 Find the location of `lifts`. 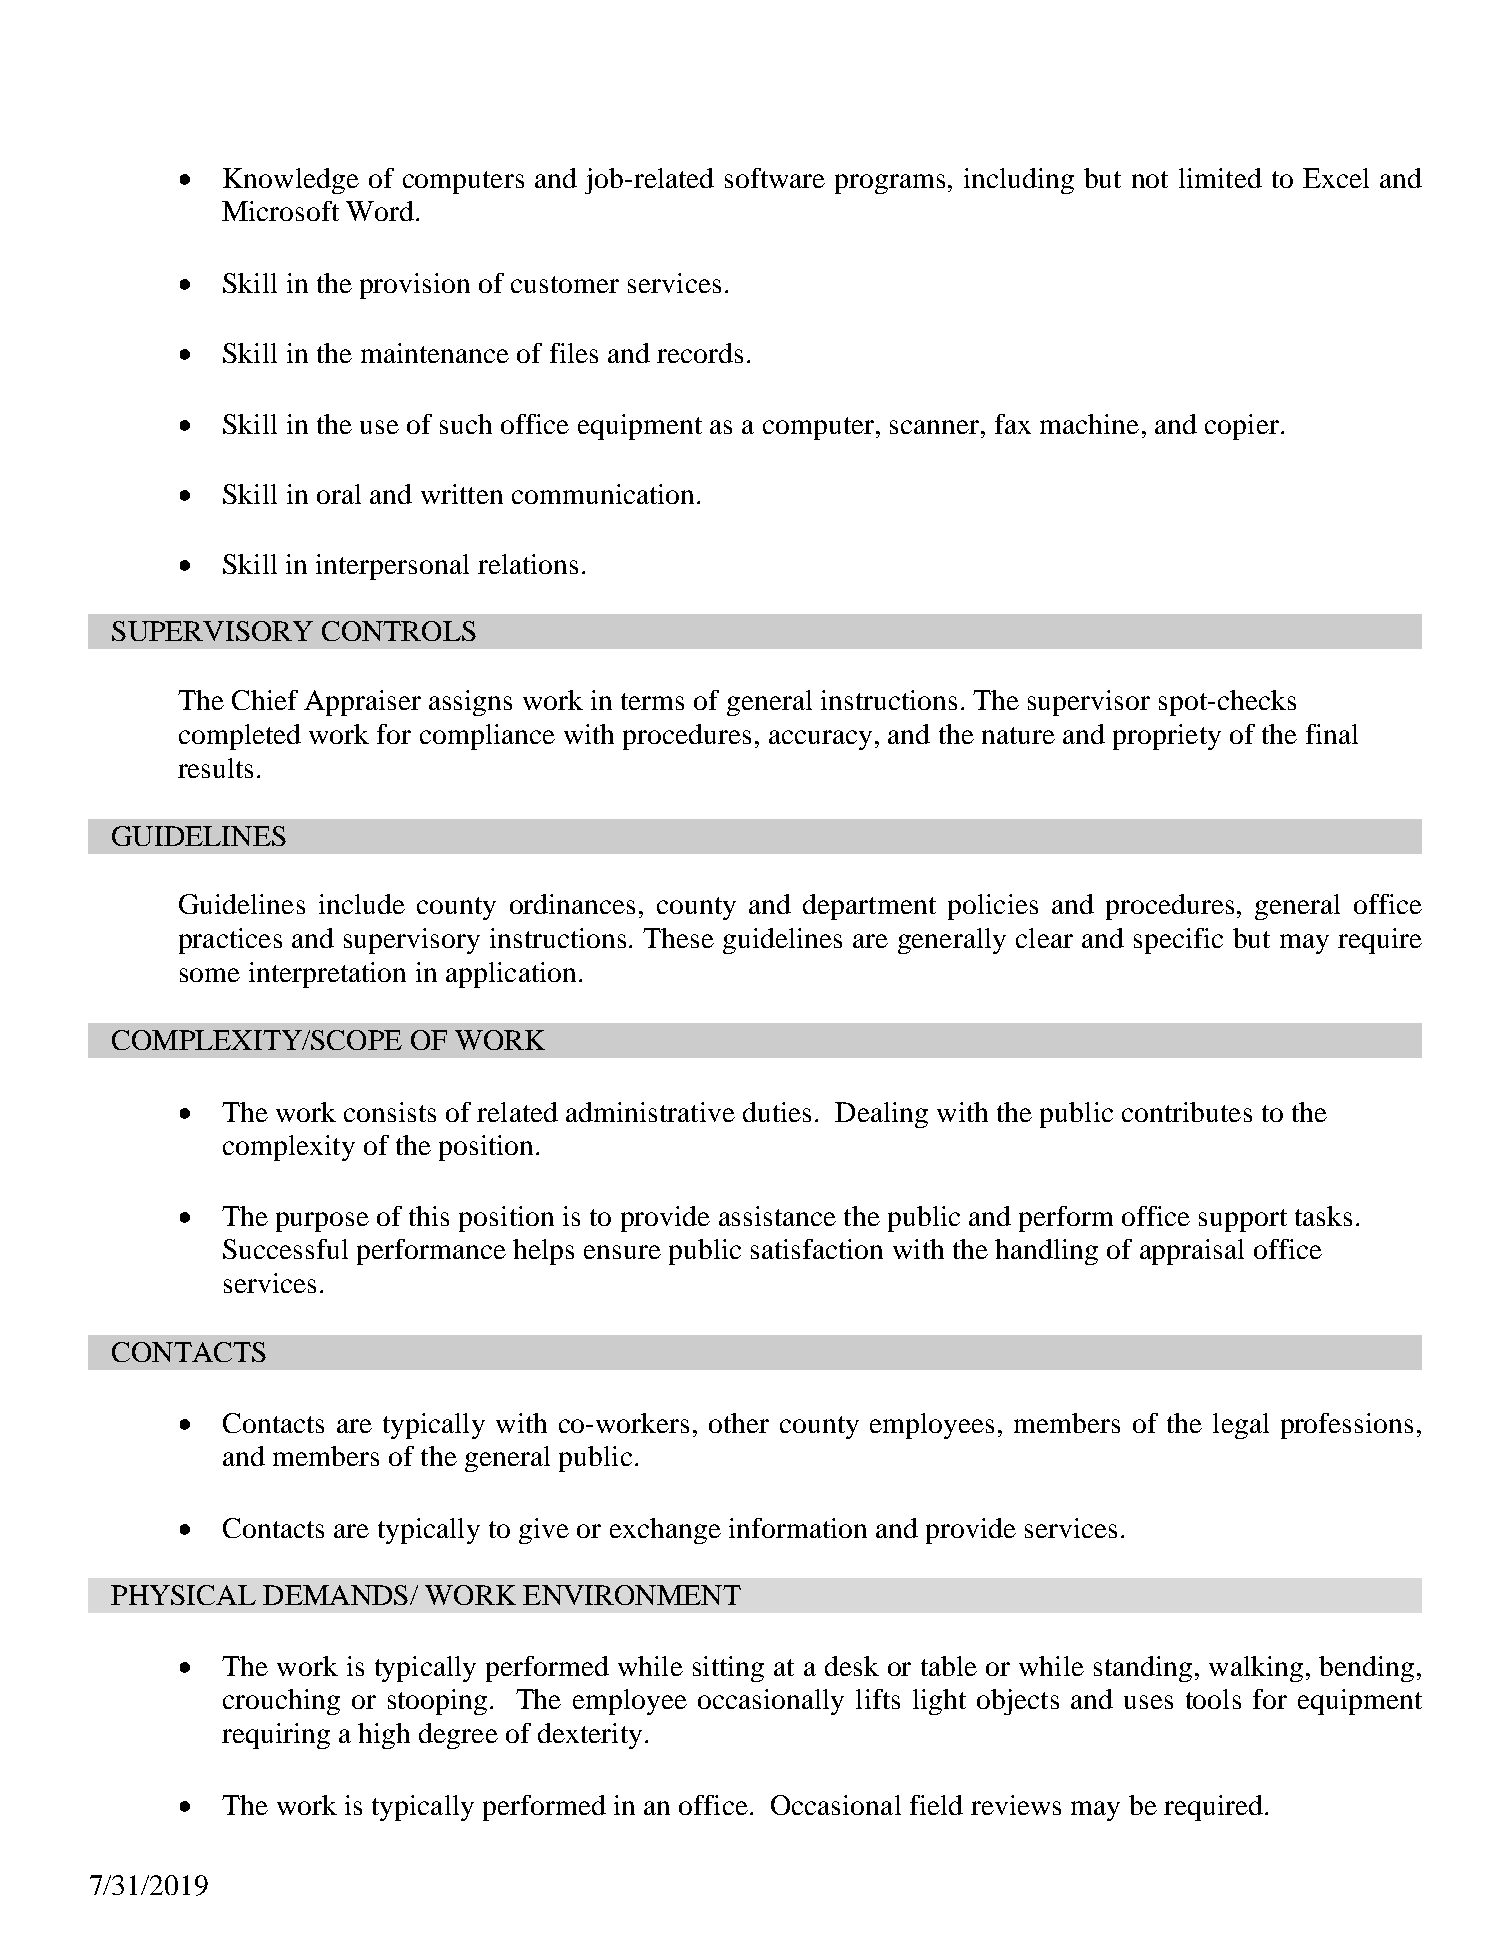

lifts is located at coordinates (878, 1699).
